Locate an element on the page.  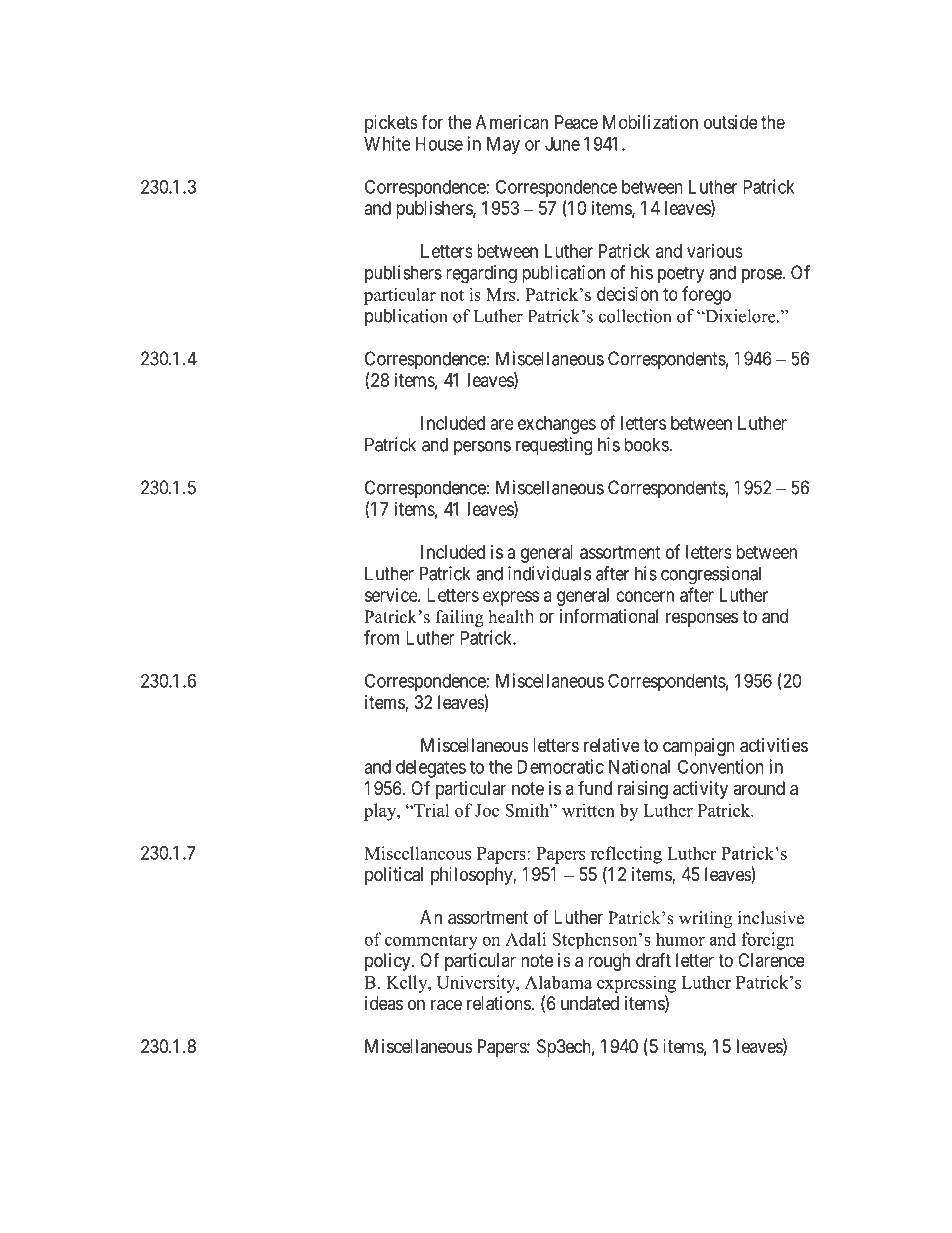
outside is located at coordinates (731, 122).
